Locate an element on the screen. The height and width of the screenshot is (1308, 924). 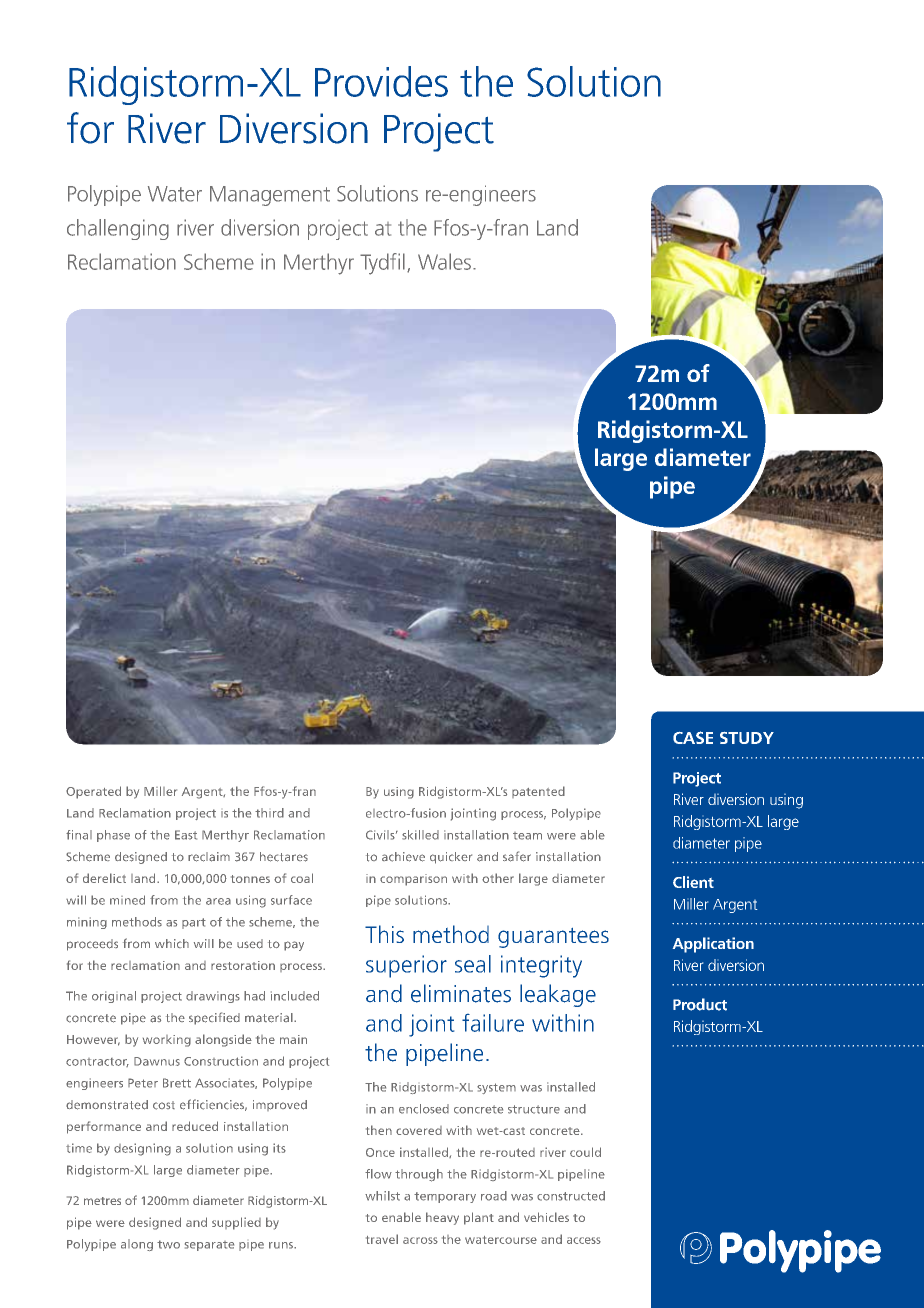
Management is located at coordinates (270, 196).
